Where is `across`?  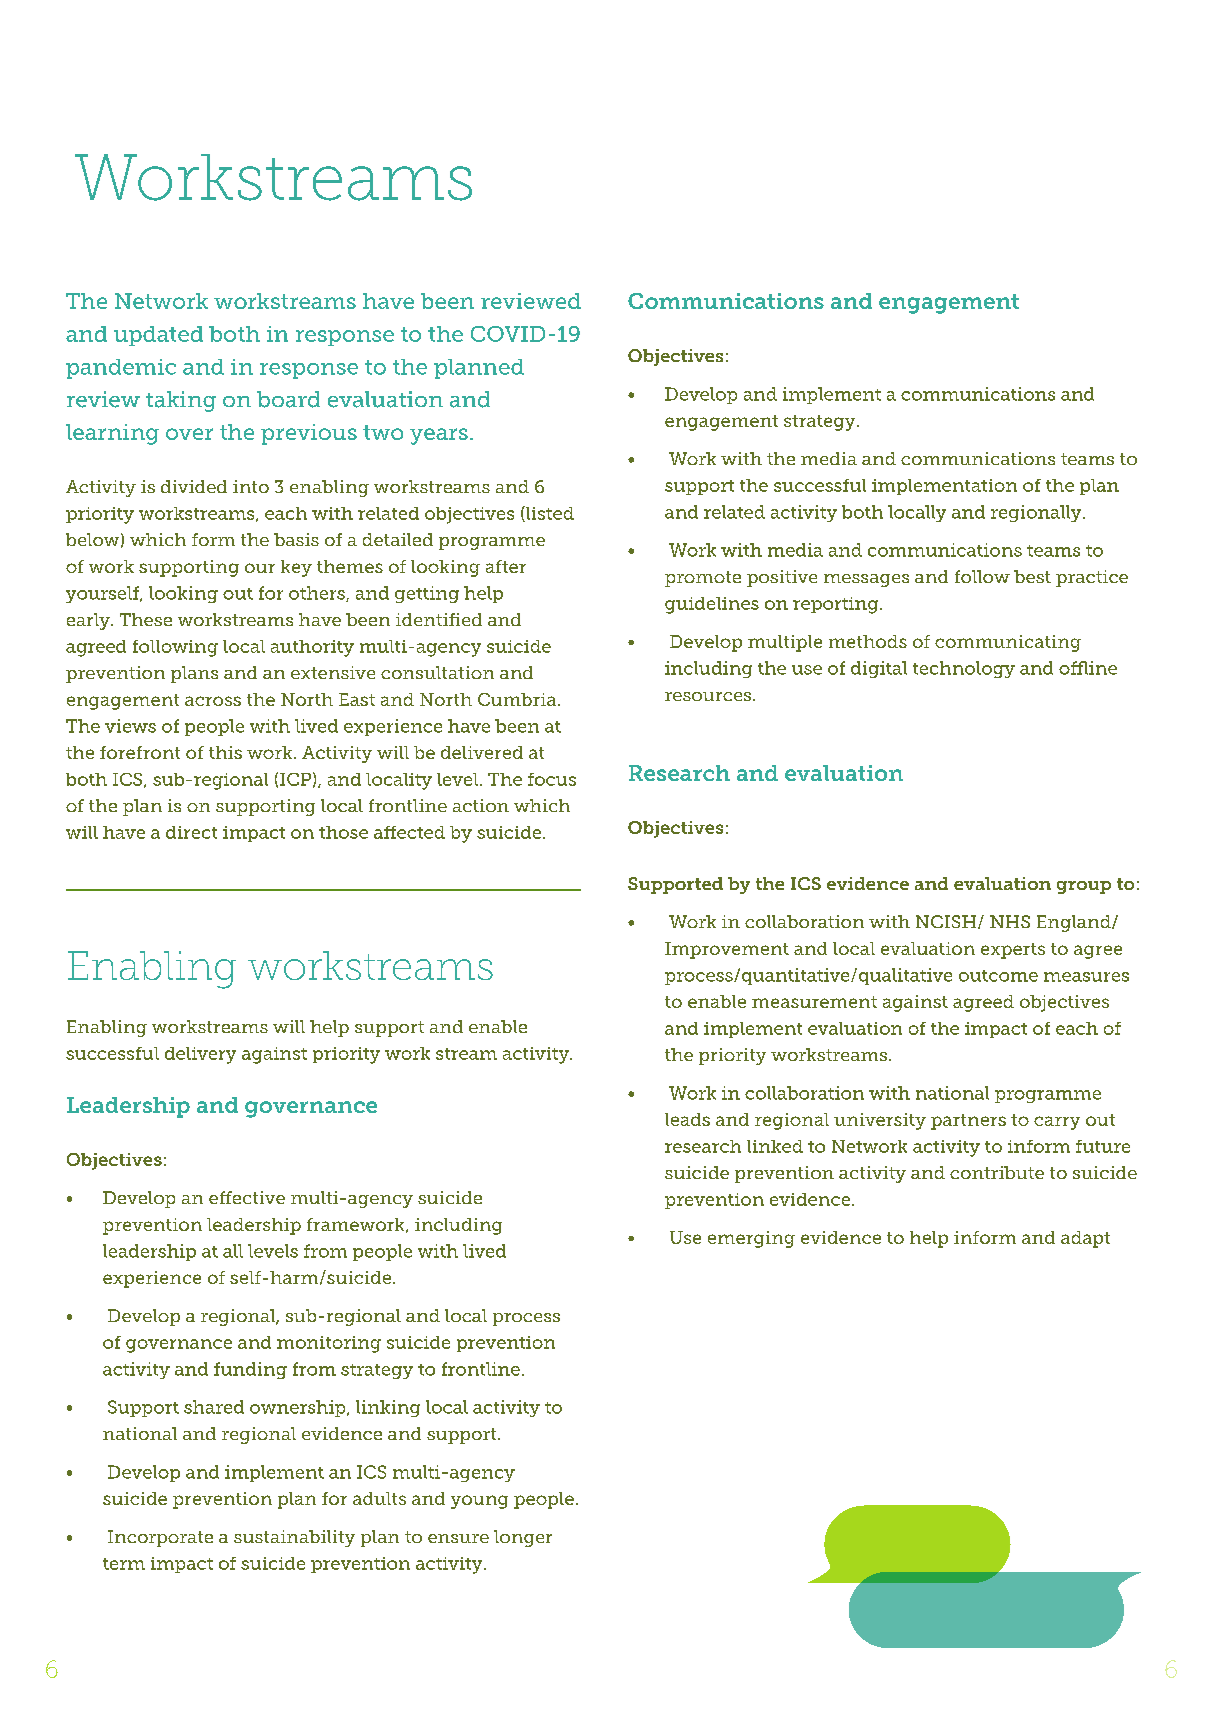
across is located at coordinates (213, 701).
